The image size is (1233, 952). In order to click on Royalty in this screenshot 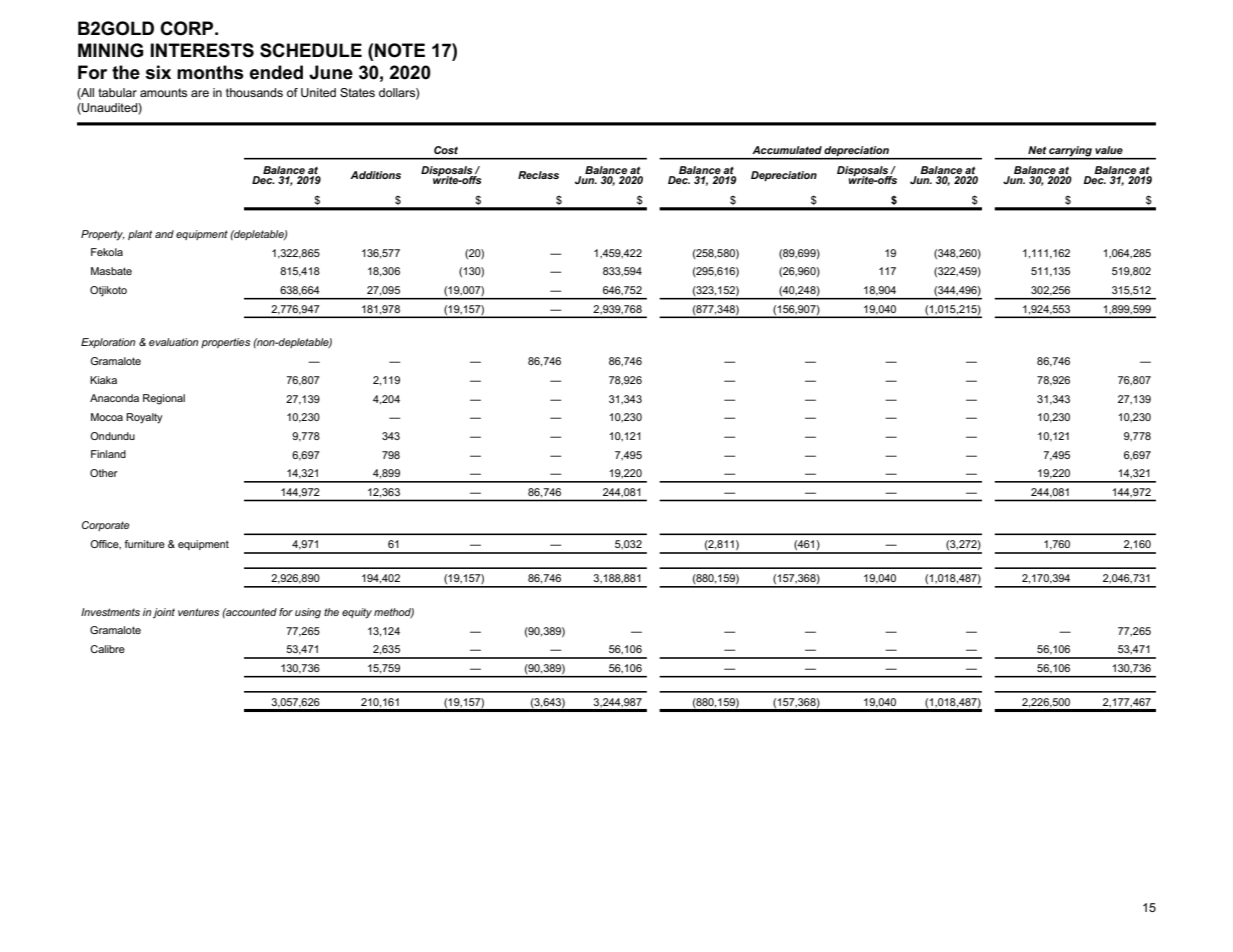, I will do `click(144, 418)`.
